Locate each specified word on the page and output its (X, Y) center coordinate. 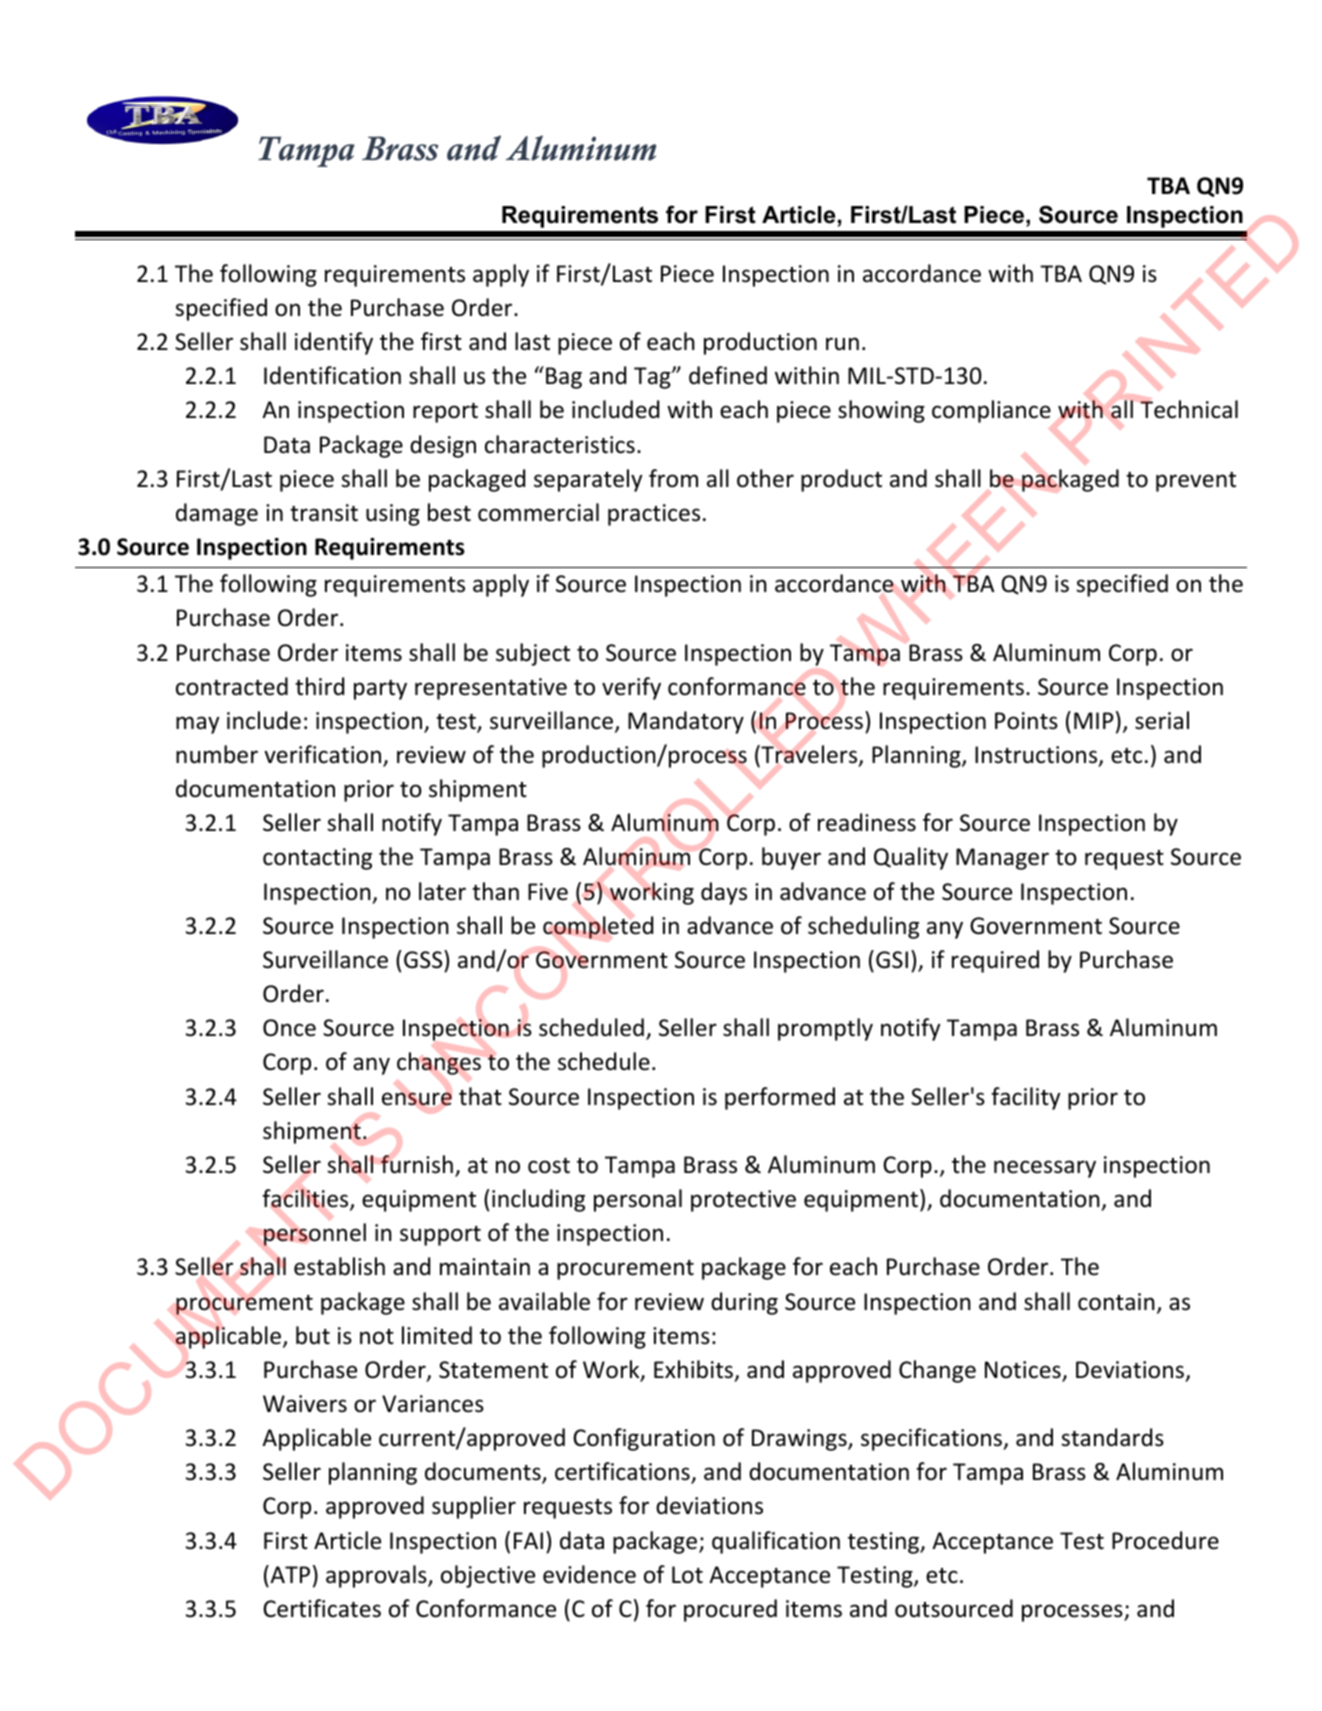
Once (289, 1028)
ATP (289, 1574)
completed (598, 927)
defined (728, 375)
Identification (332, 375)
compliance (991, 411)
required (995, 961)
